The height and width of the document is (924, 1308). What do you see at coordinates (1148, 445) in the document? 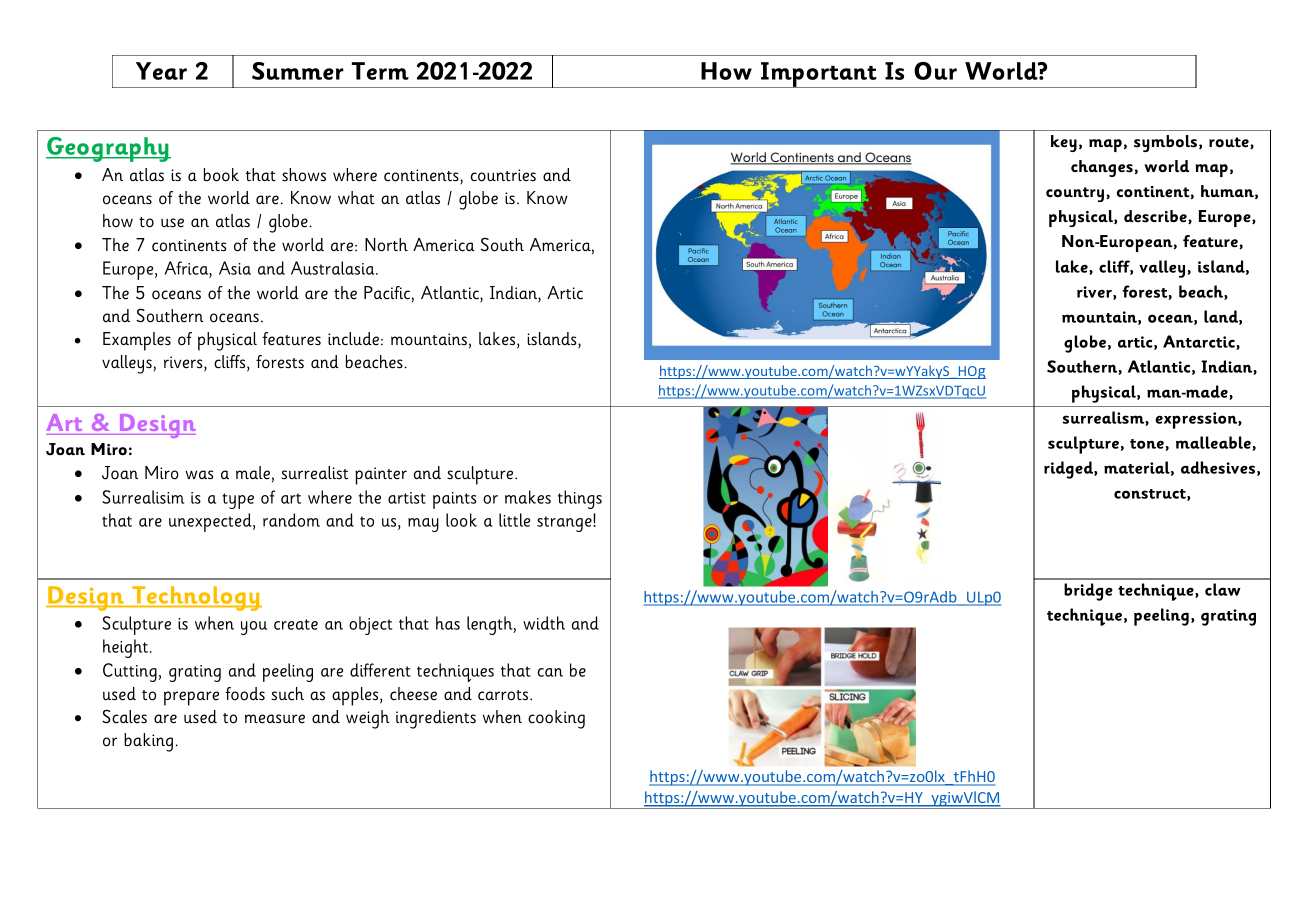
I see `tone` at bounding box center [1148, 445].
